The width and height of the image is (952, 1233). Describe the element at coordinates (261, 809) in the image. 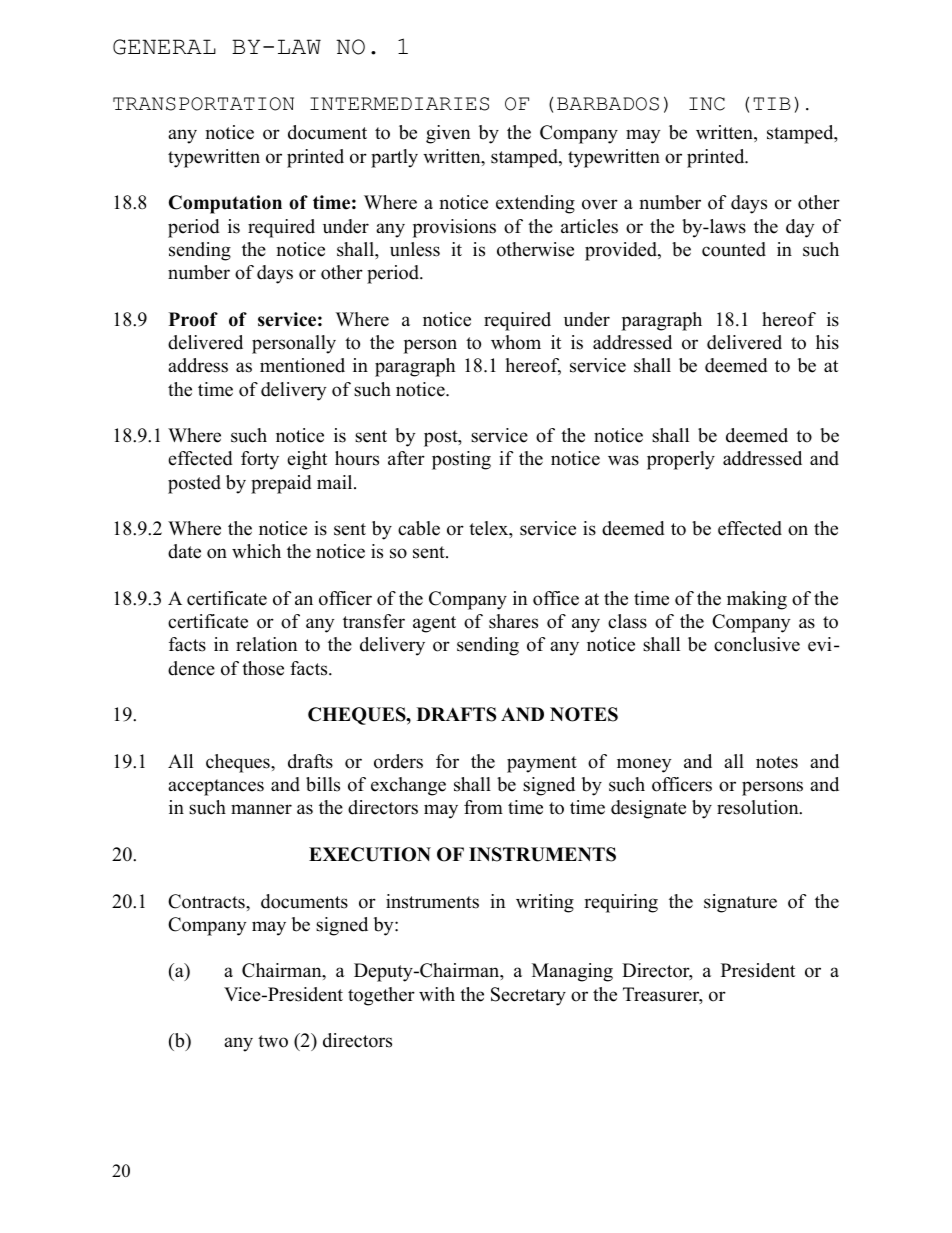

I see `manner` at that location.
